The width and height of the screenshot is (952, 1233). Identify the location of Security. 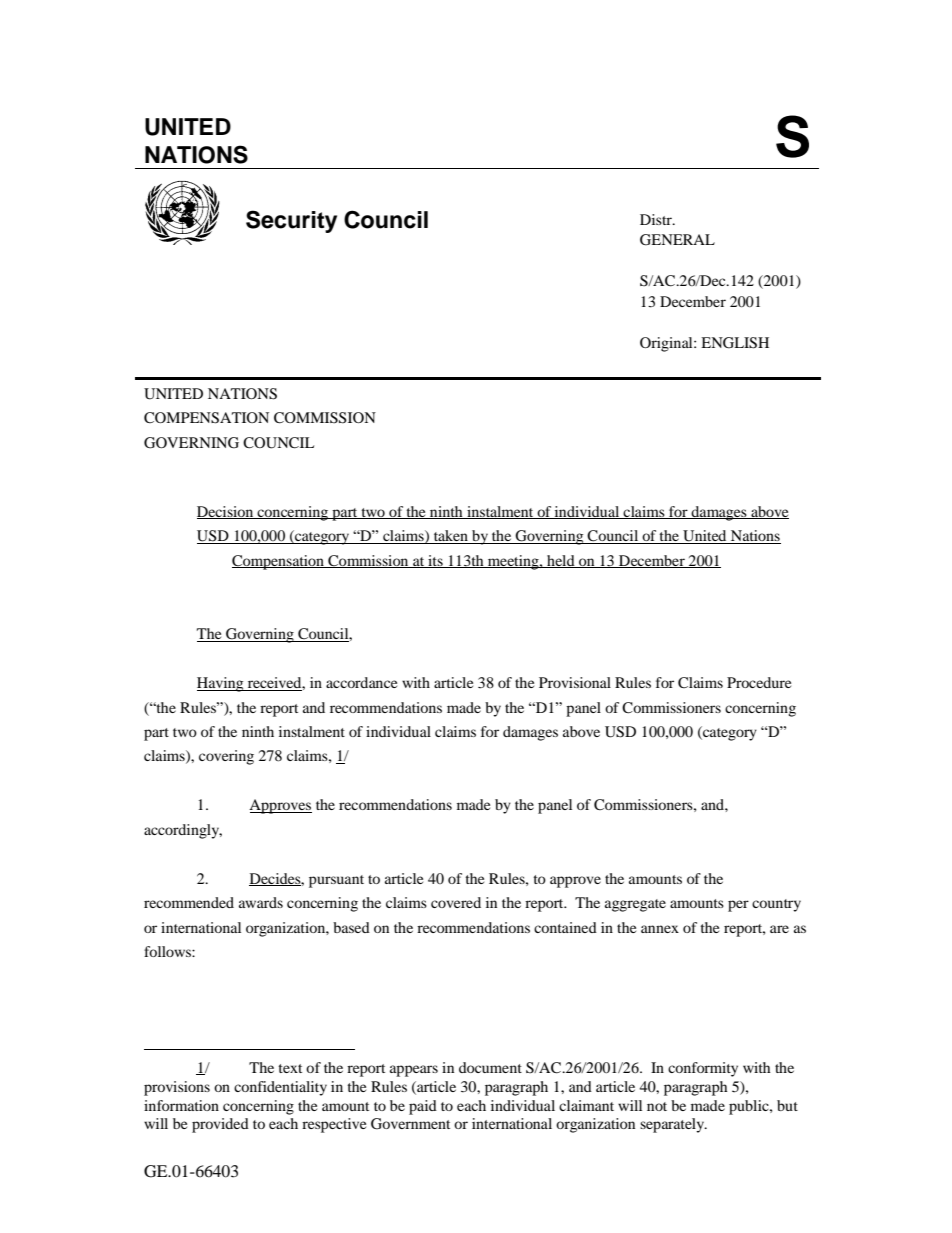
(291, 221).
